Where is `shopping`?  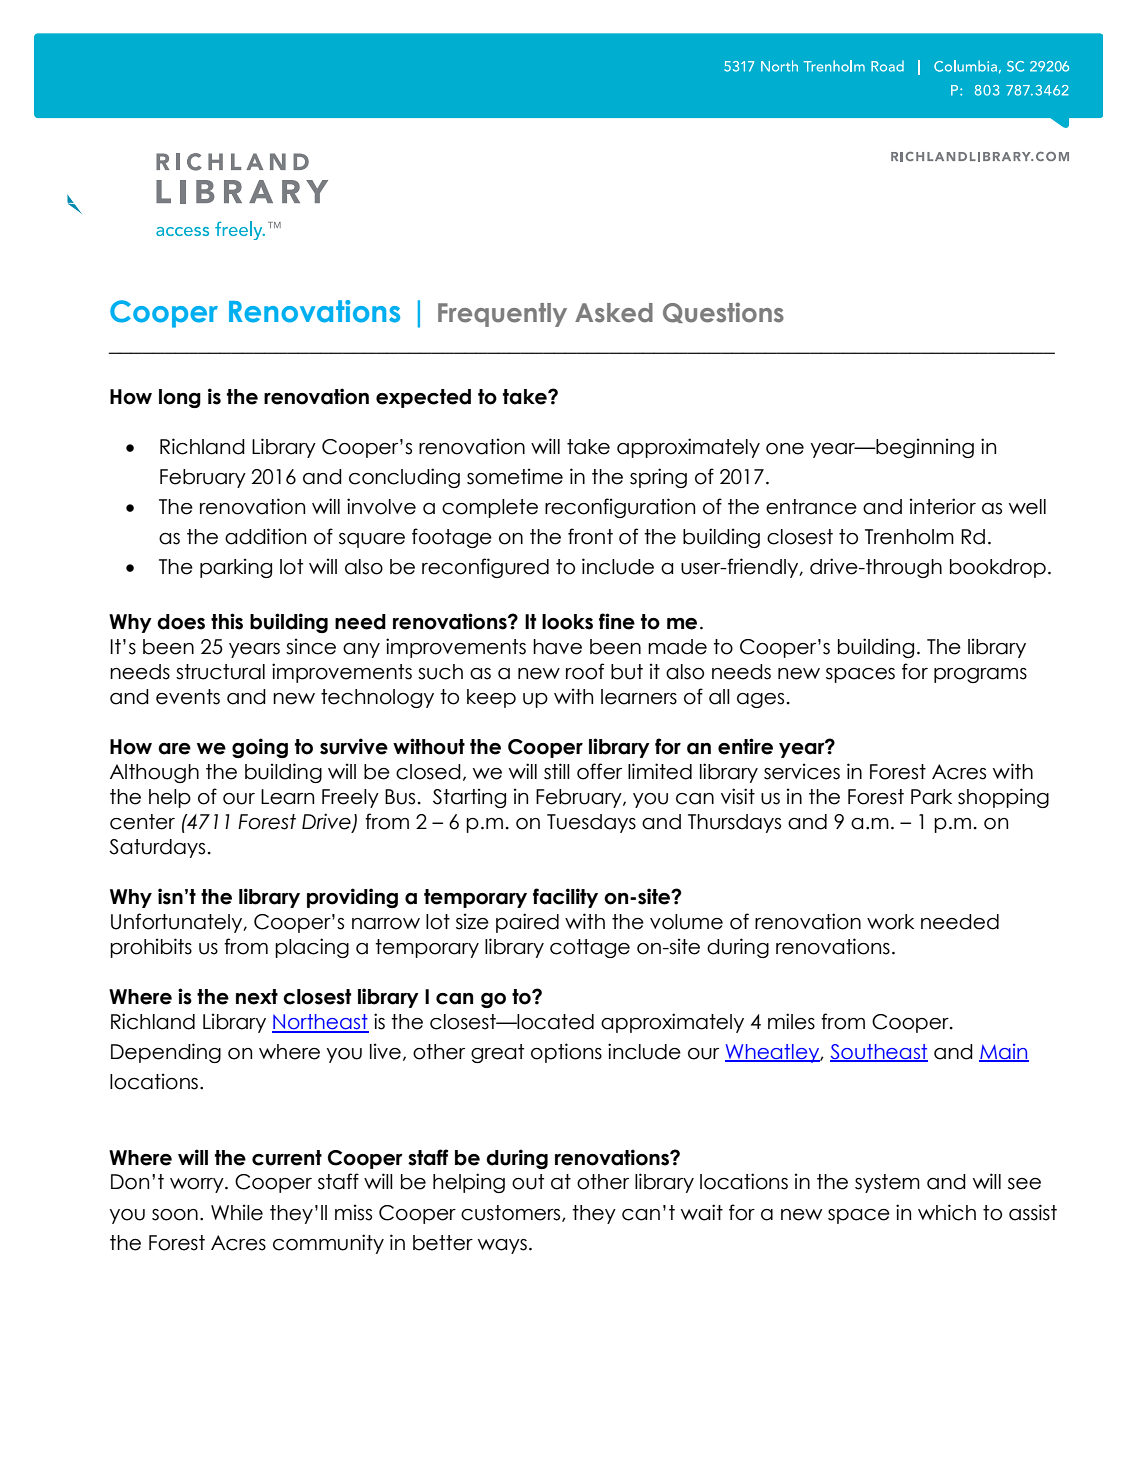 shopping is located at coordinates (1003, 798).
